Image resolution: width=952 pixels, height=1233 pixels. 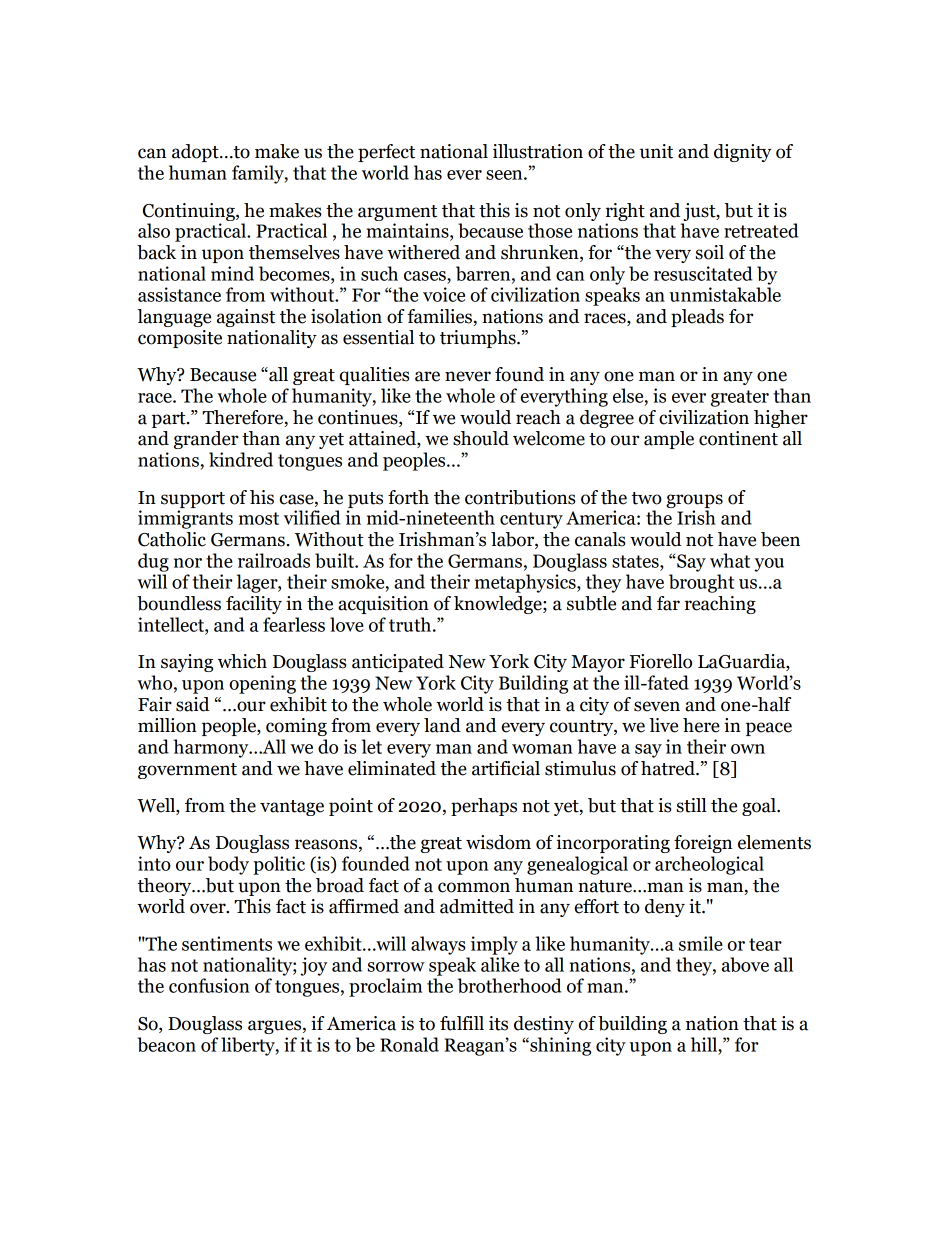 I want to click on continent, so click(x=738, y=438).
